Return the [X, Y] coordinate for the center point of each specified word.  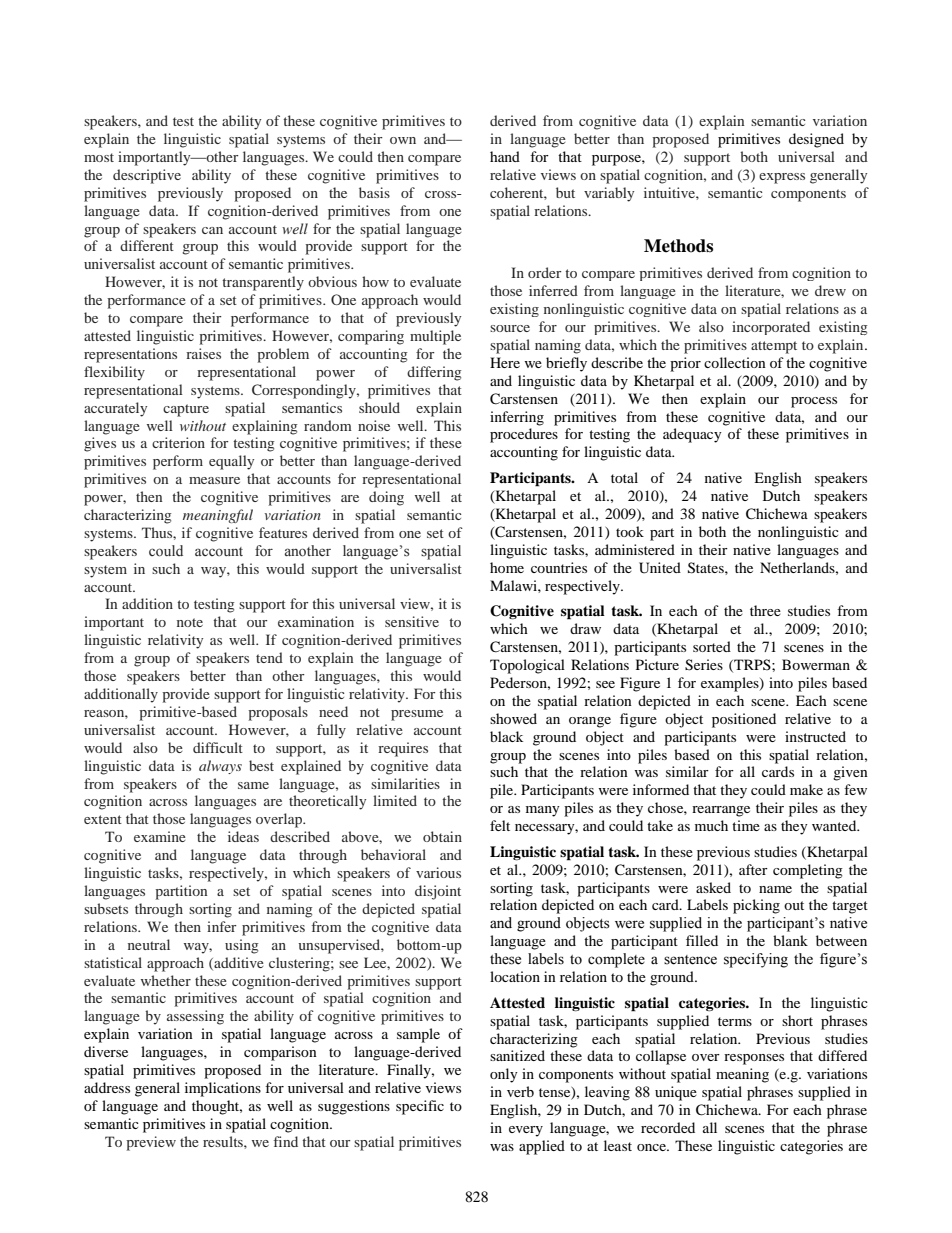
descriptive [147, 176]
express [782, 178]
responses [754, 1059]
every [526, 1131]
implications [223, 1089]
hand [505, 156]
